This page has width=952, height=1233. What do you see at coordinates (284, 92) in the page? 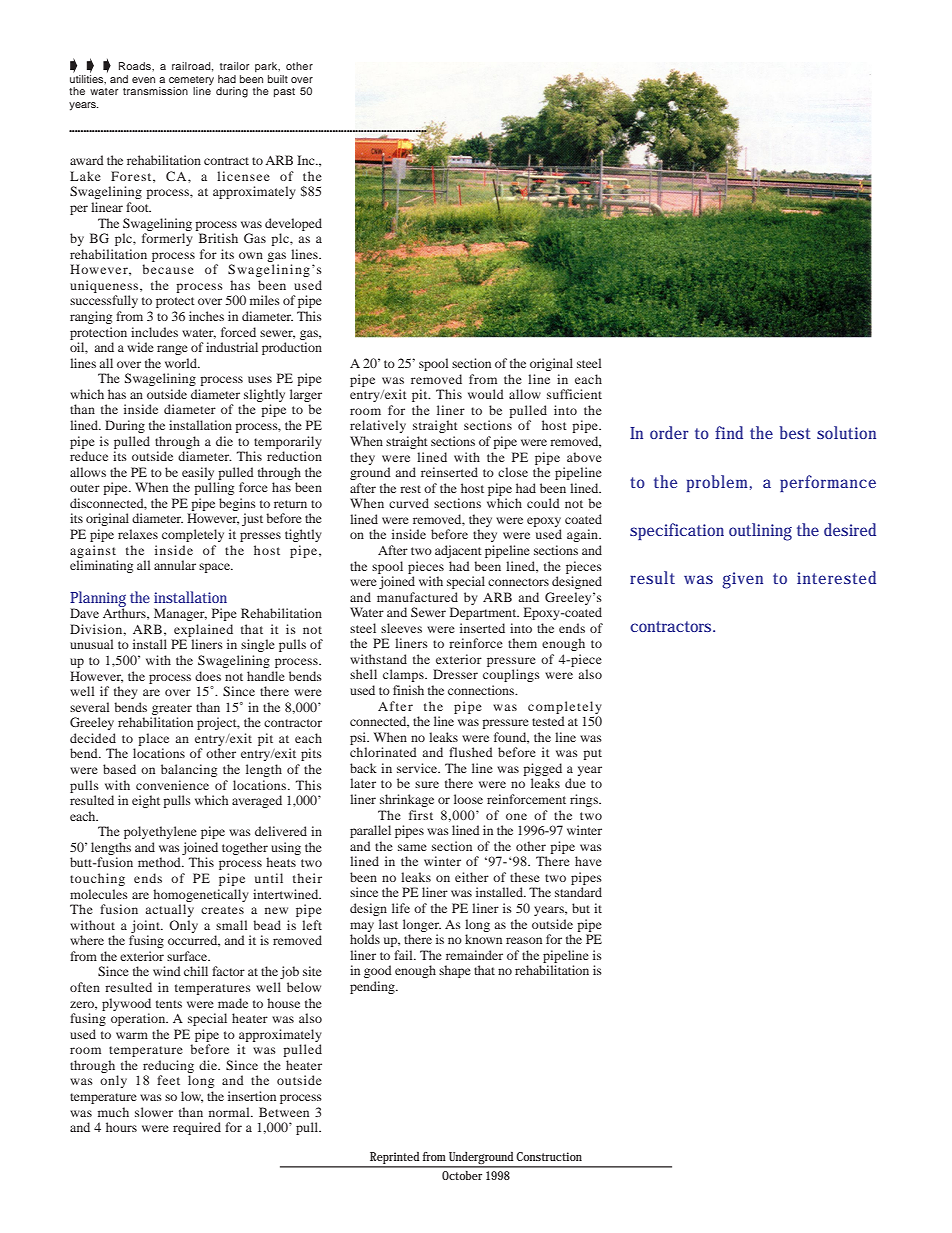
I see `past` at bounding box center [284, 92].
